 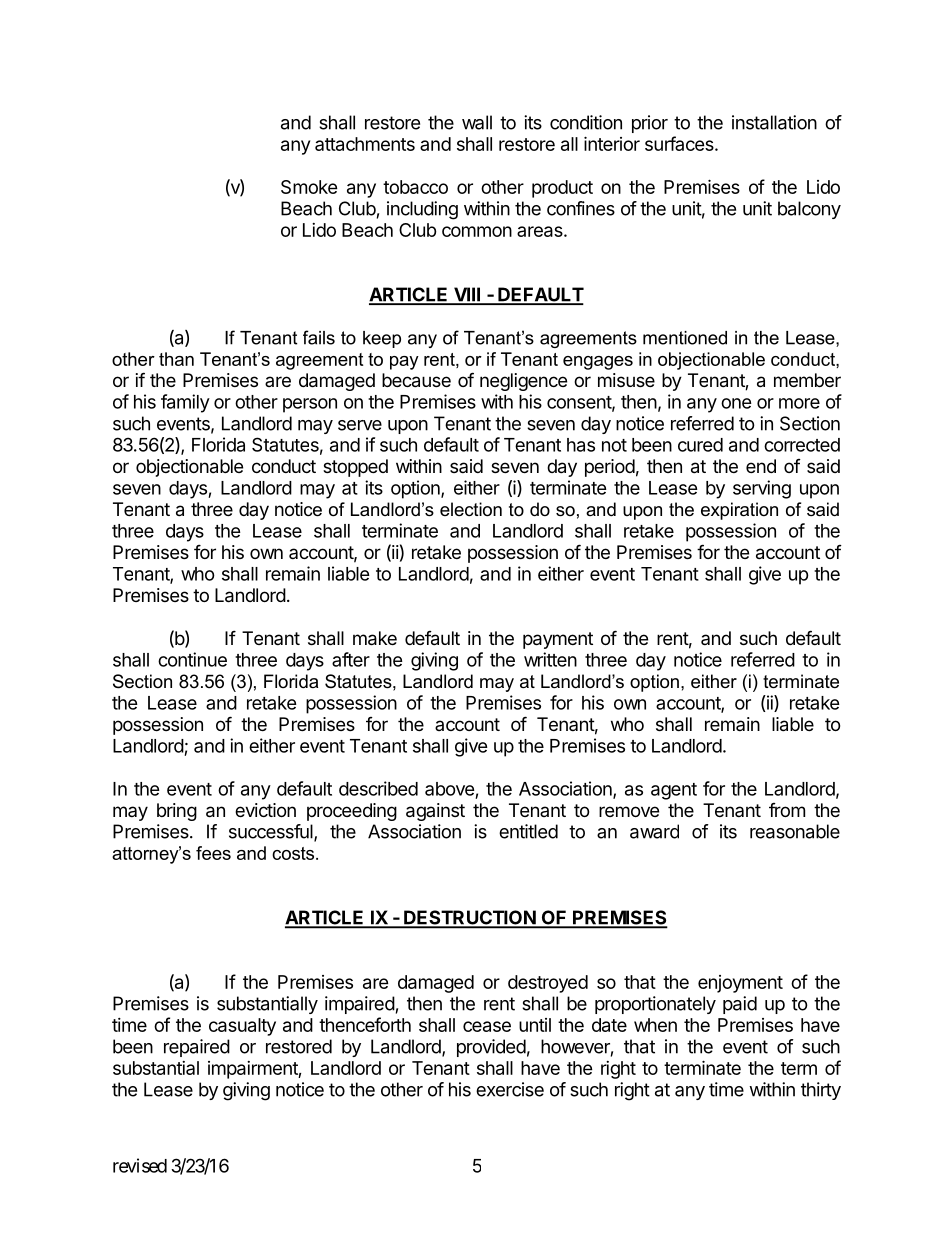 I want to click on revised, so click(x=140, y=1165).
